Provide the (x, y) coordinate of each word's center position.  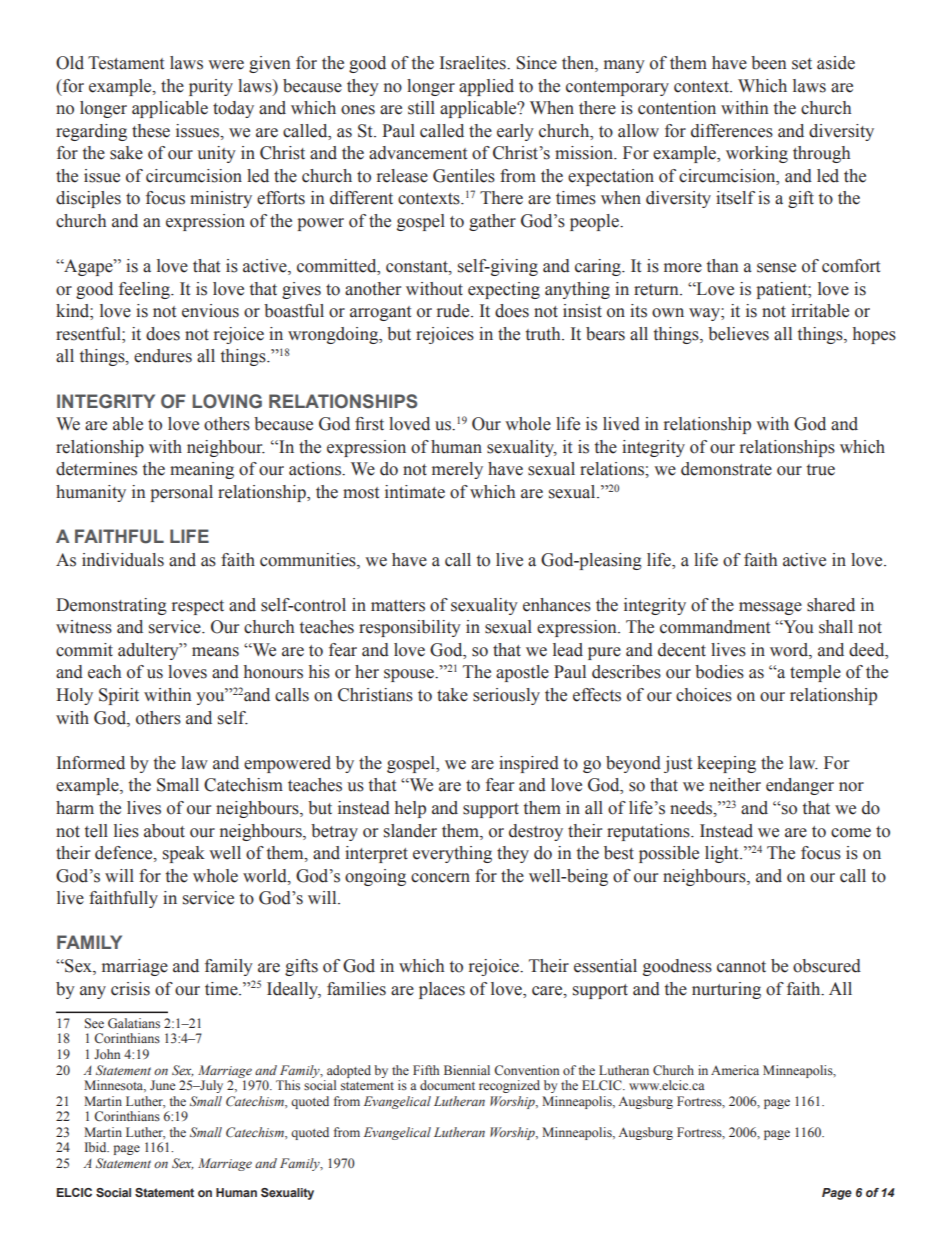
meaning (202, 470)
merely (457, 470)
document (447, 1085)
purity (211, 87)
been (769, 63)
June (162, 1085)
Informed (91, 763)
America (735, 1070)
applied (486, 87)
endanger (800, 786)
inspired (529, 764)
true (821, 470)
